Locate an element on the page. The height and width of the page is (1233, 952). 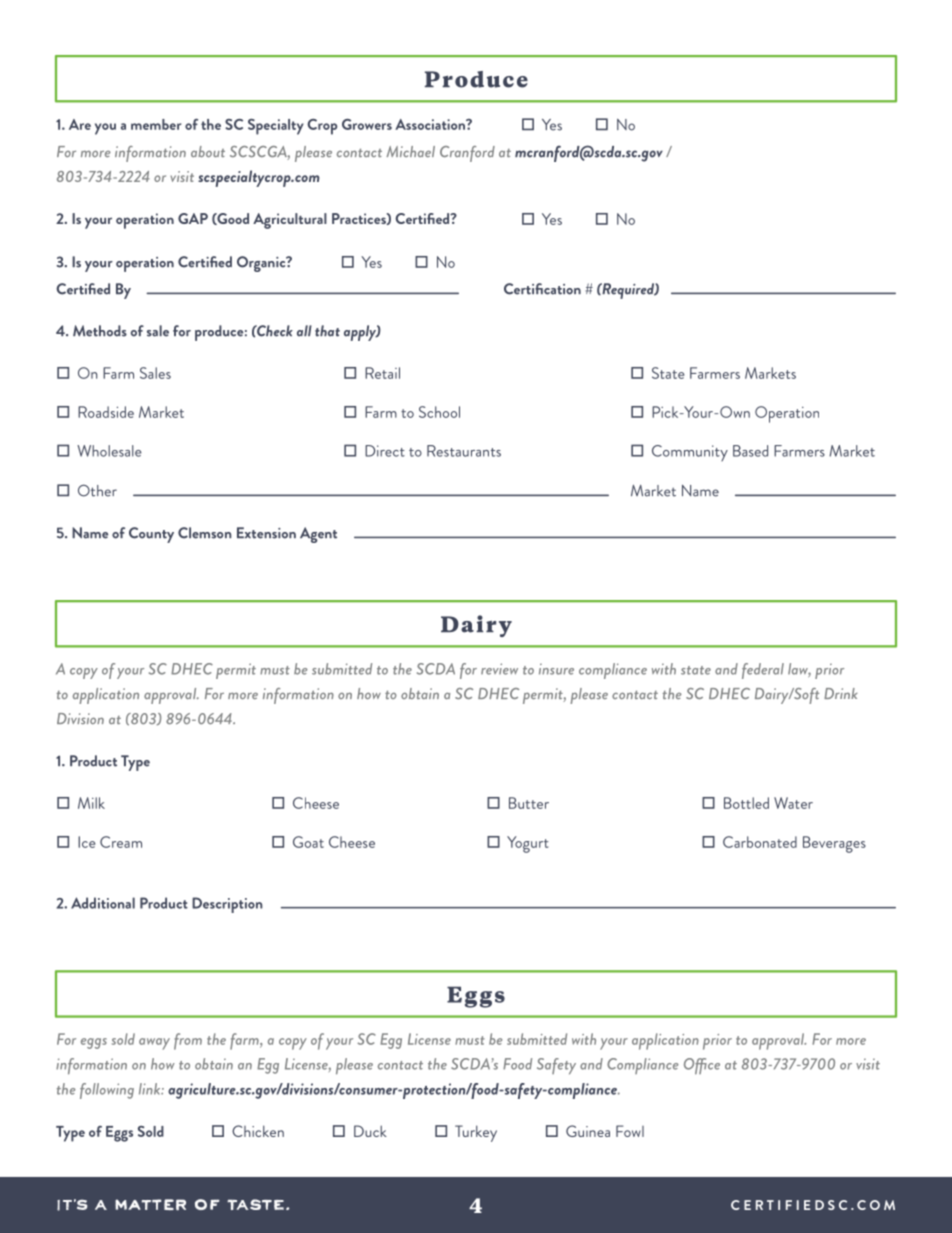
Office is located at coordinates (702, 1066).
